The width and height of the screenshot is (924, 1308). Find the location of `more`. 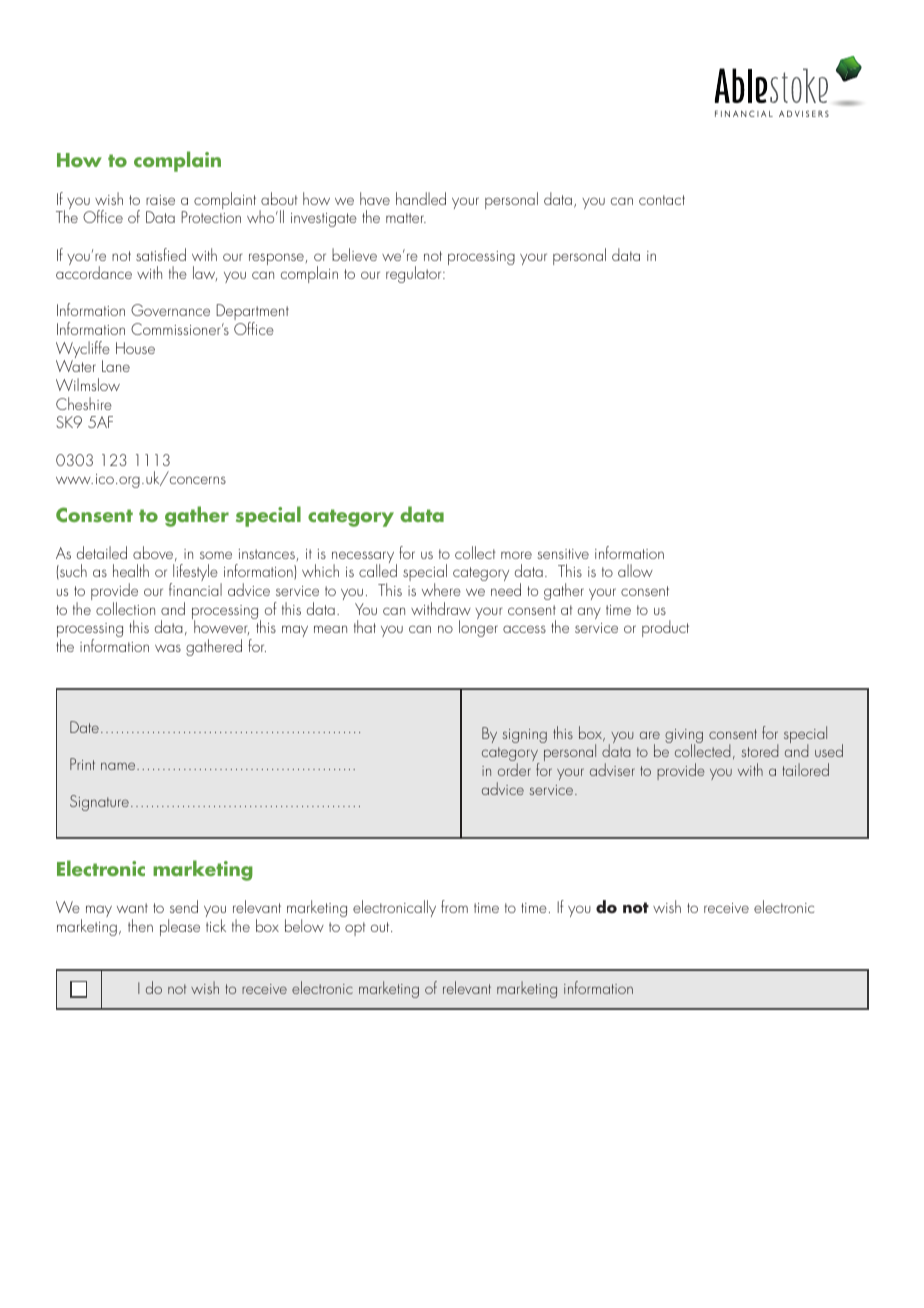

more is located at coordinates (516, 555).
